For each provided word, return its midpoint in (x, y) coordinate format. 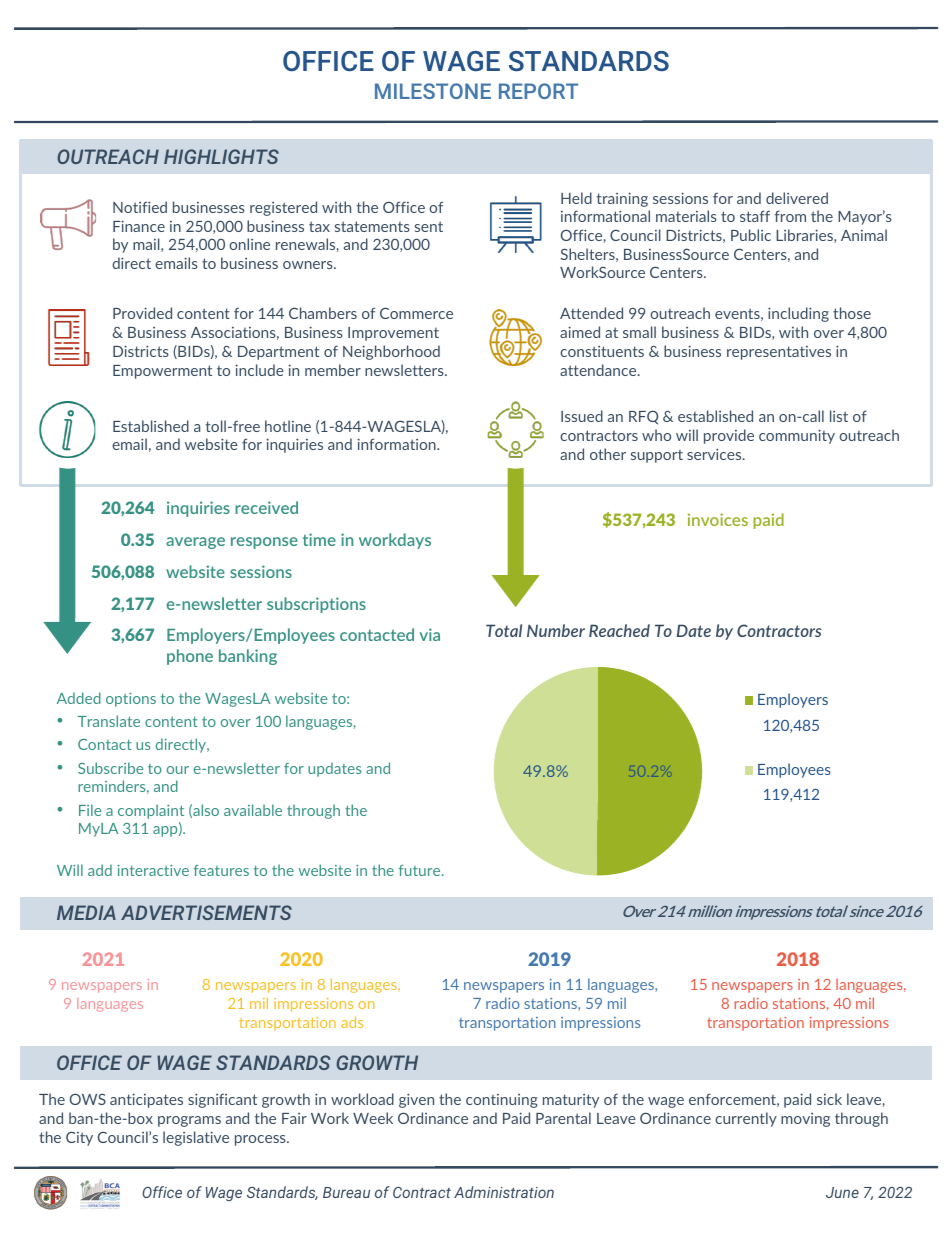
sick (829, 1099)
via (429, 634)
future (421, 870)
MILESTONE (433, 91)
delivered (797, 198)
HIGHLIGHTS (221, 156)
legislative (196, 1138)
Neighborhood (391, 352)
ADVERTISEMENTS (206, 912)
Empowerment (162, 372)
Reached (619, 630)
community (797, 436)
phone (190, 657)
